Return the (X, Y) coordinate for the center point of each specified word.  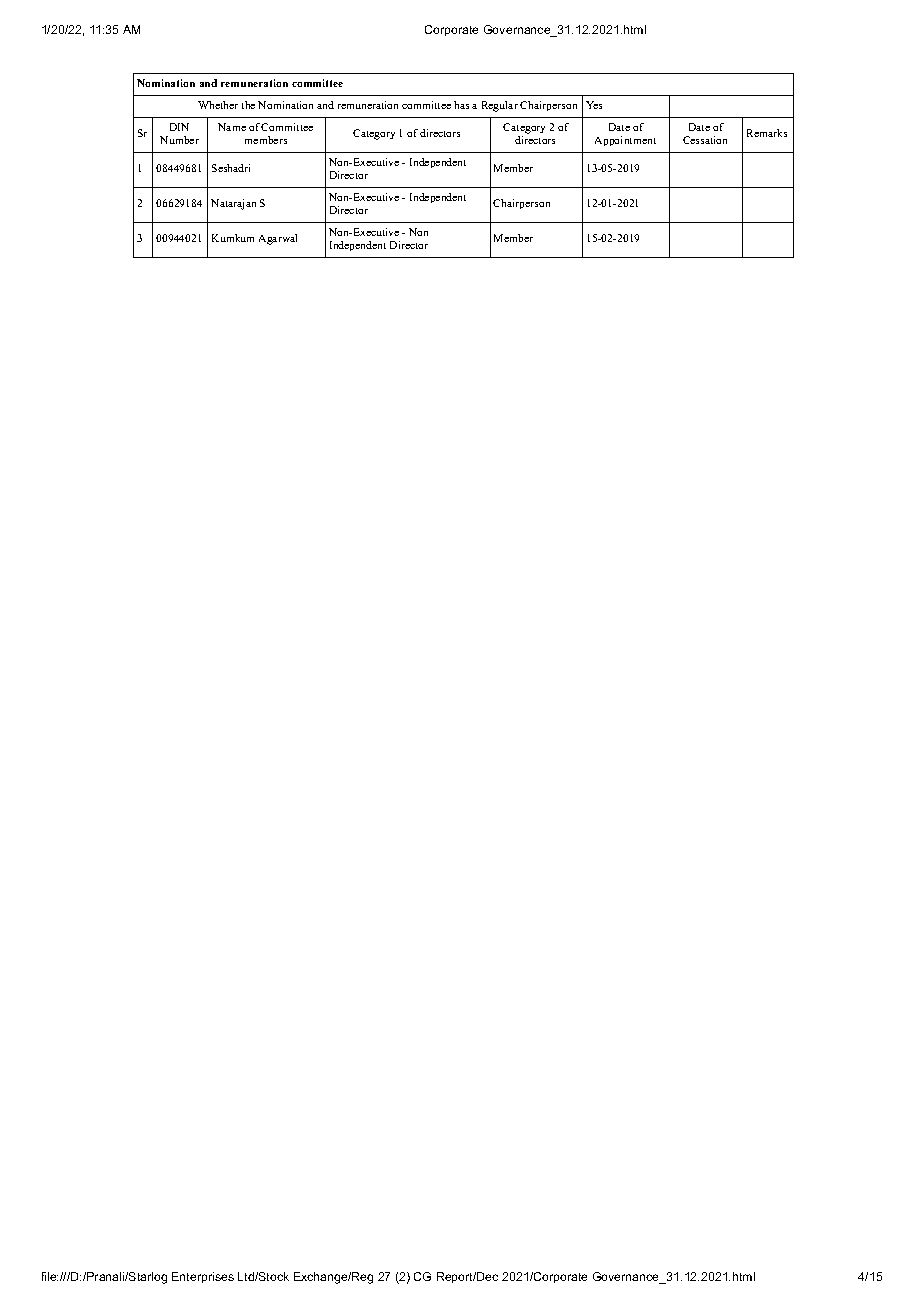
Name (232, 127)
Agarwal (278, 239)
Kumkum (233, 238)
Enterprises (203, 1277)
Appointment (625, 141)
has (461, 105)
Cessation (705, 140)
